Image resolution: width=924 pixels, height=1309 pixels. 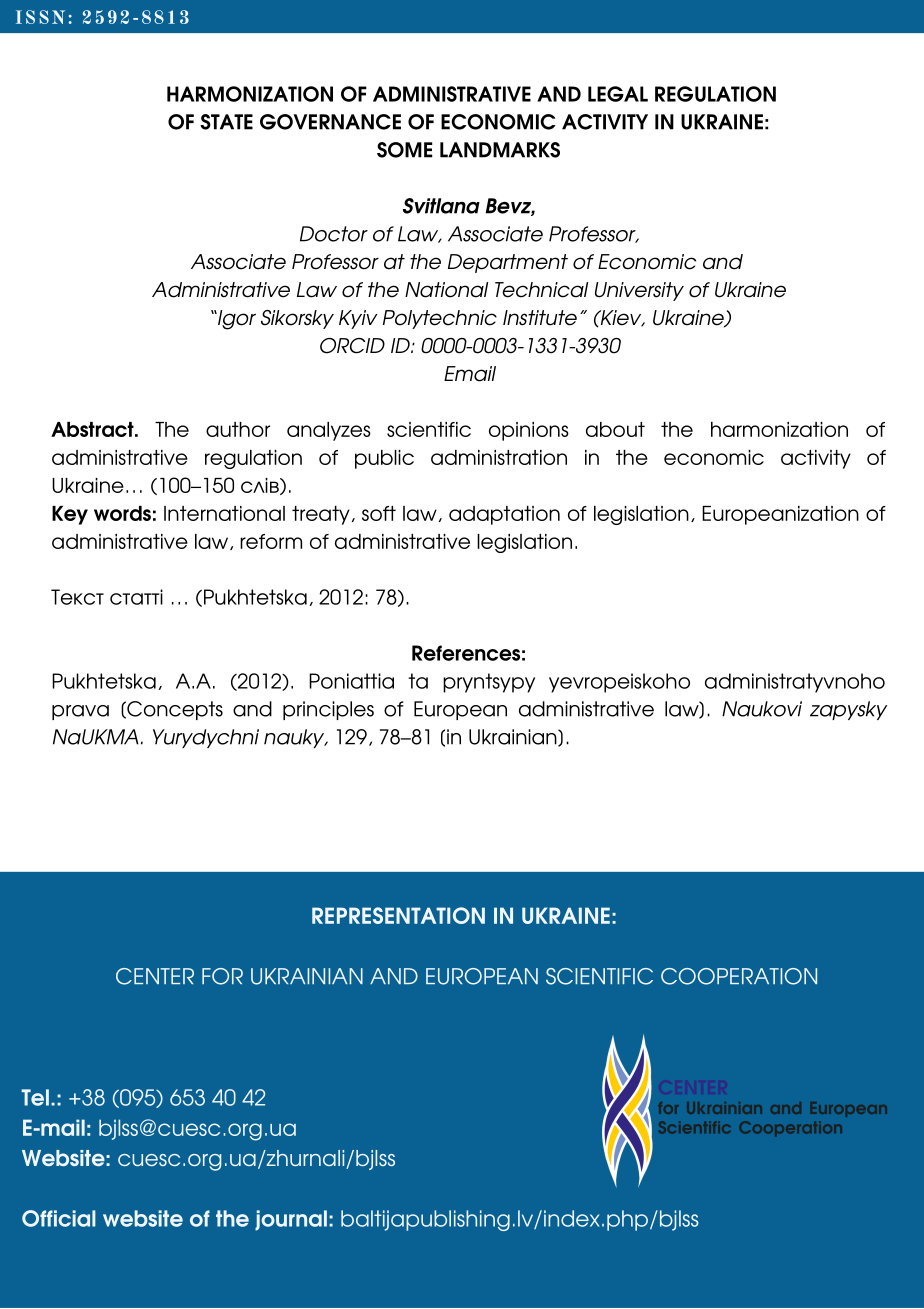 What do you see at coordinates (618, 94) in the screenshot?
I see `LEGAL` at bounding box center [618, 94].
